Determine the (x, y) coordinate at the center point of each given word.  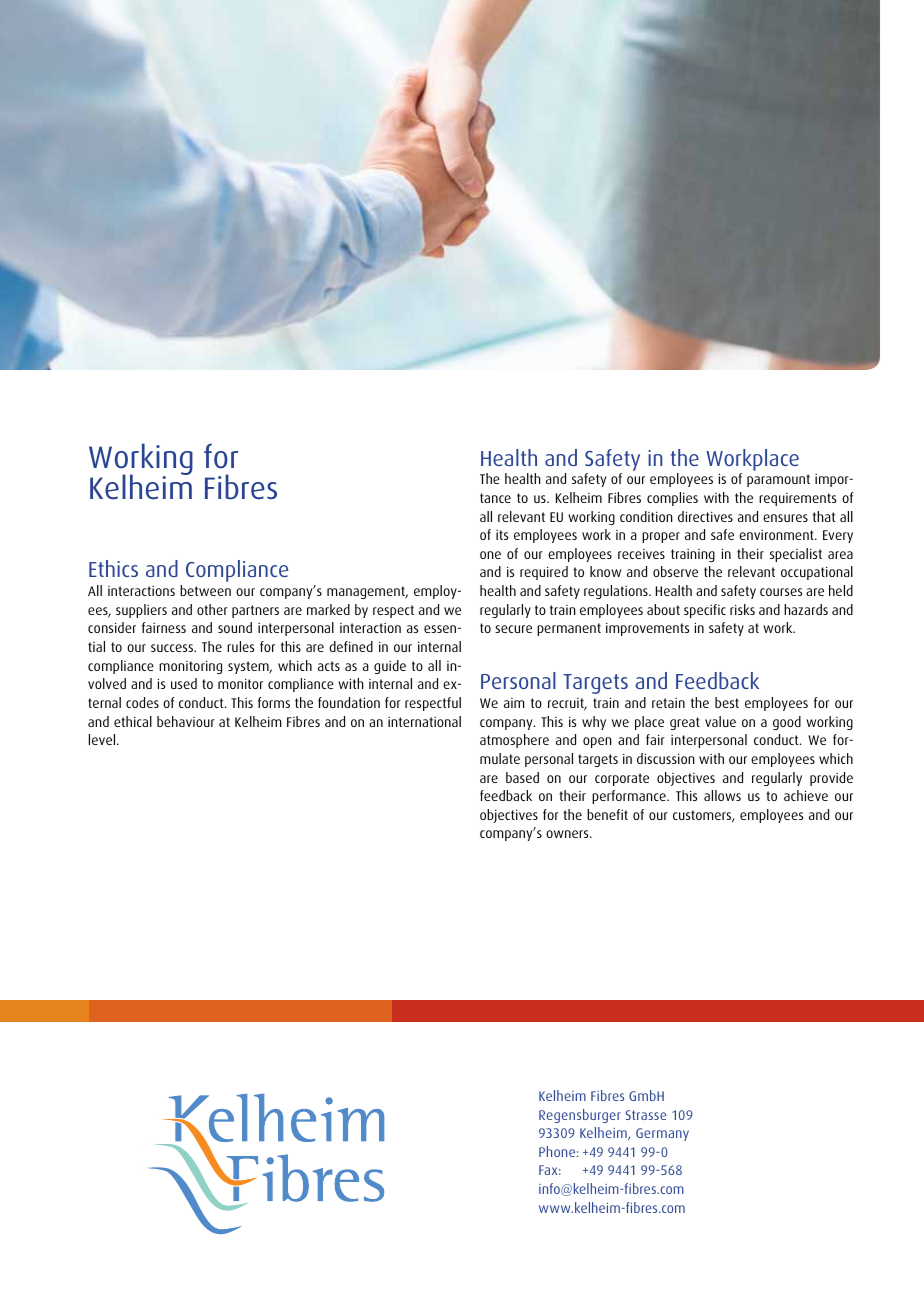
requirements (797, 499)
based (522, 777)
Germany (662, 1134)
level (103, 739)
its (502, 535)
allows (722, 795)
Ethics (113, 568)
